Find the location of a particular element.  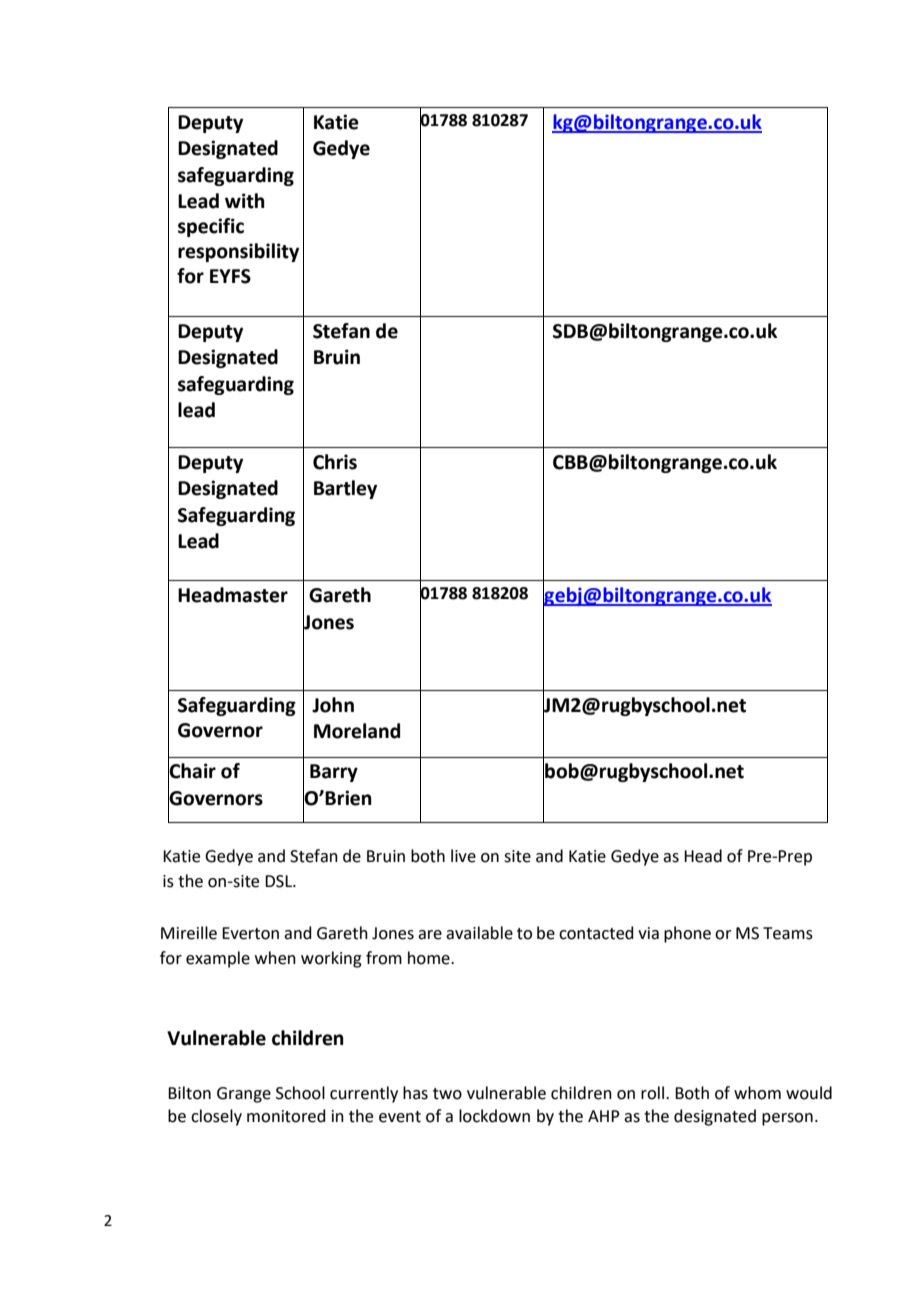

John is located at coordinates (333, 705).
